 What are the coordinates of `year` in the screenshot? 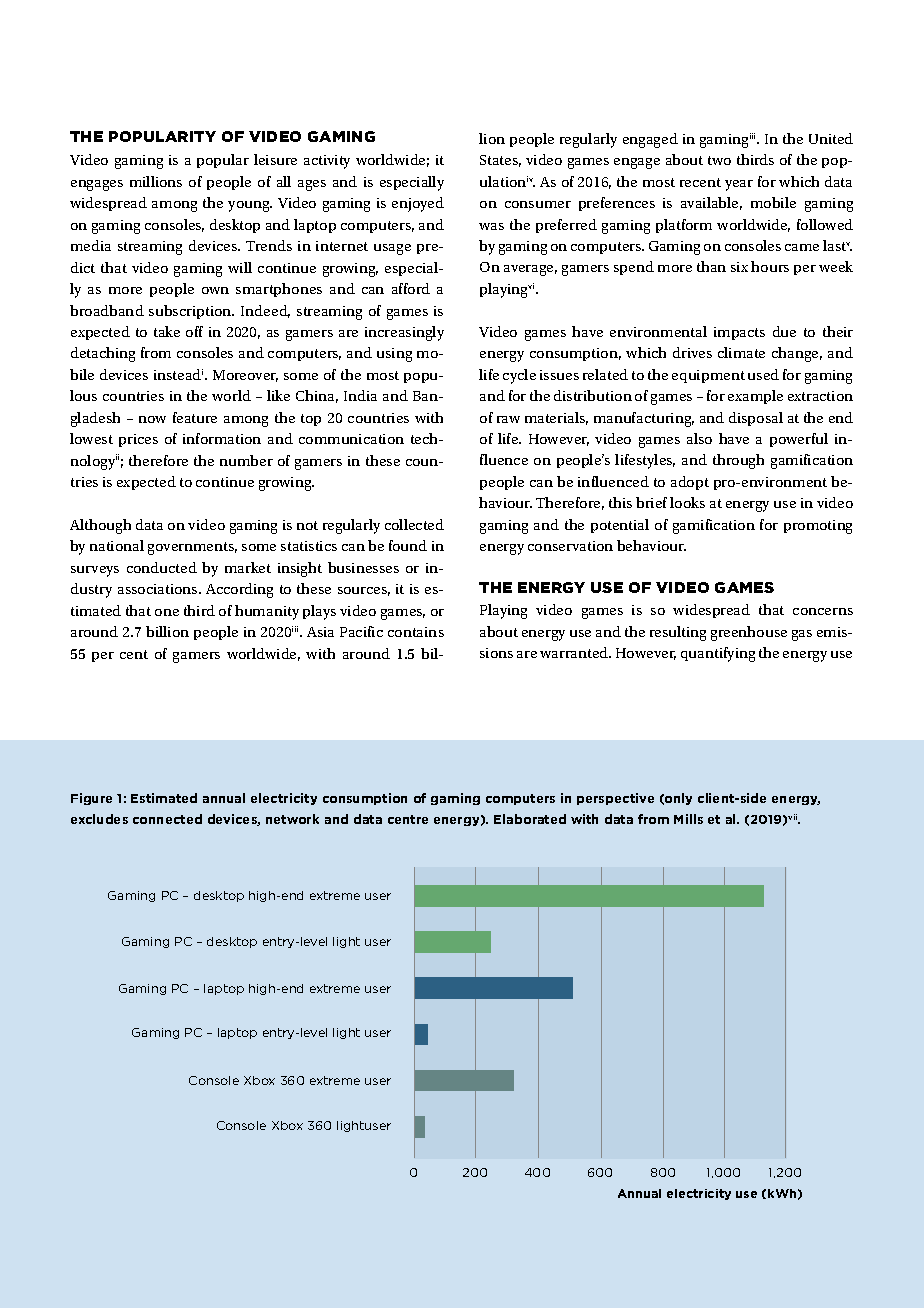 It's located at (739, 185).
